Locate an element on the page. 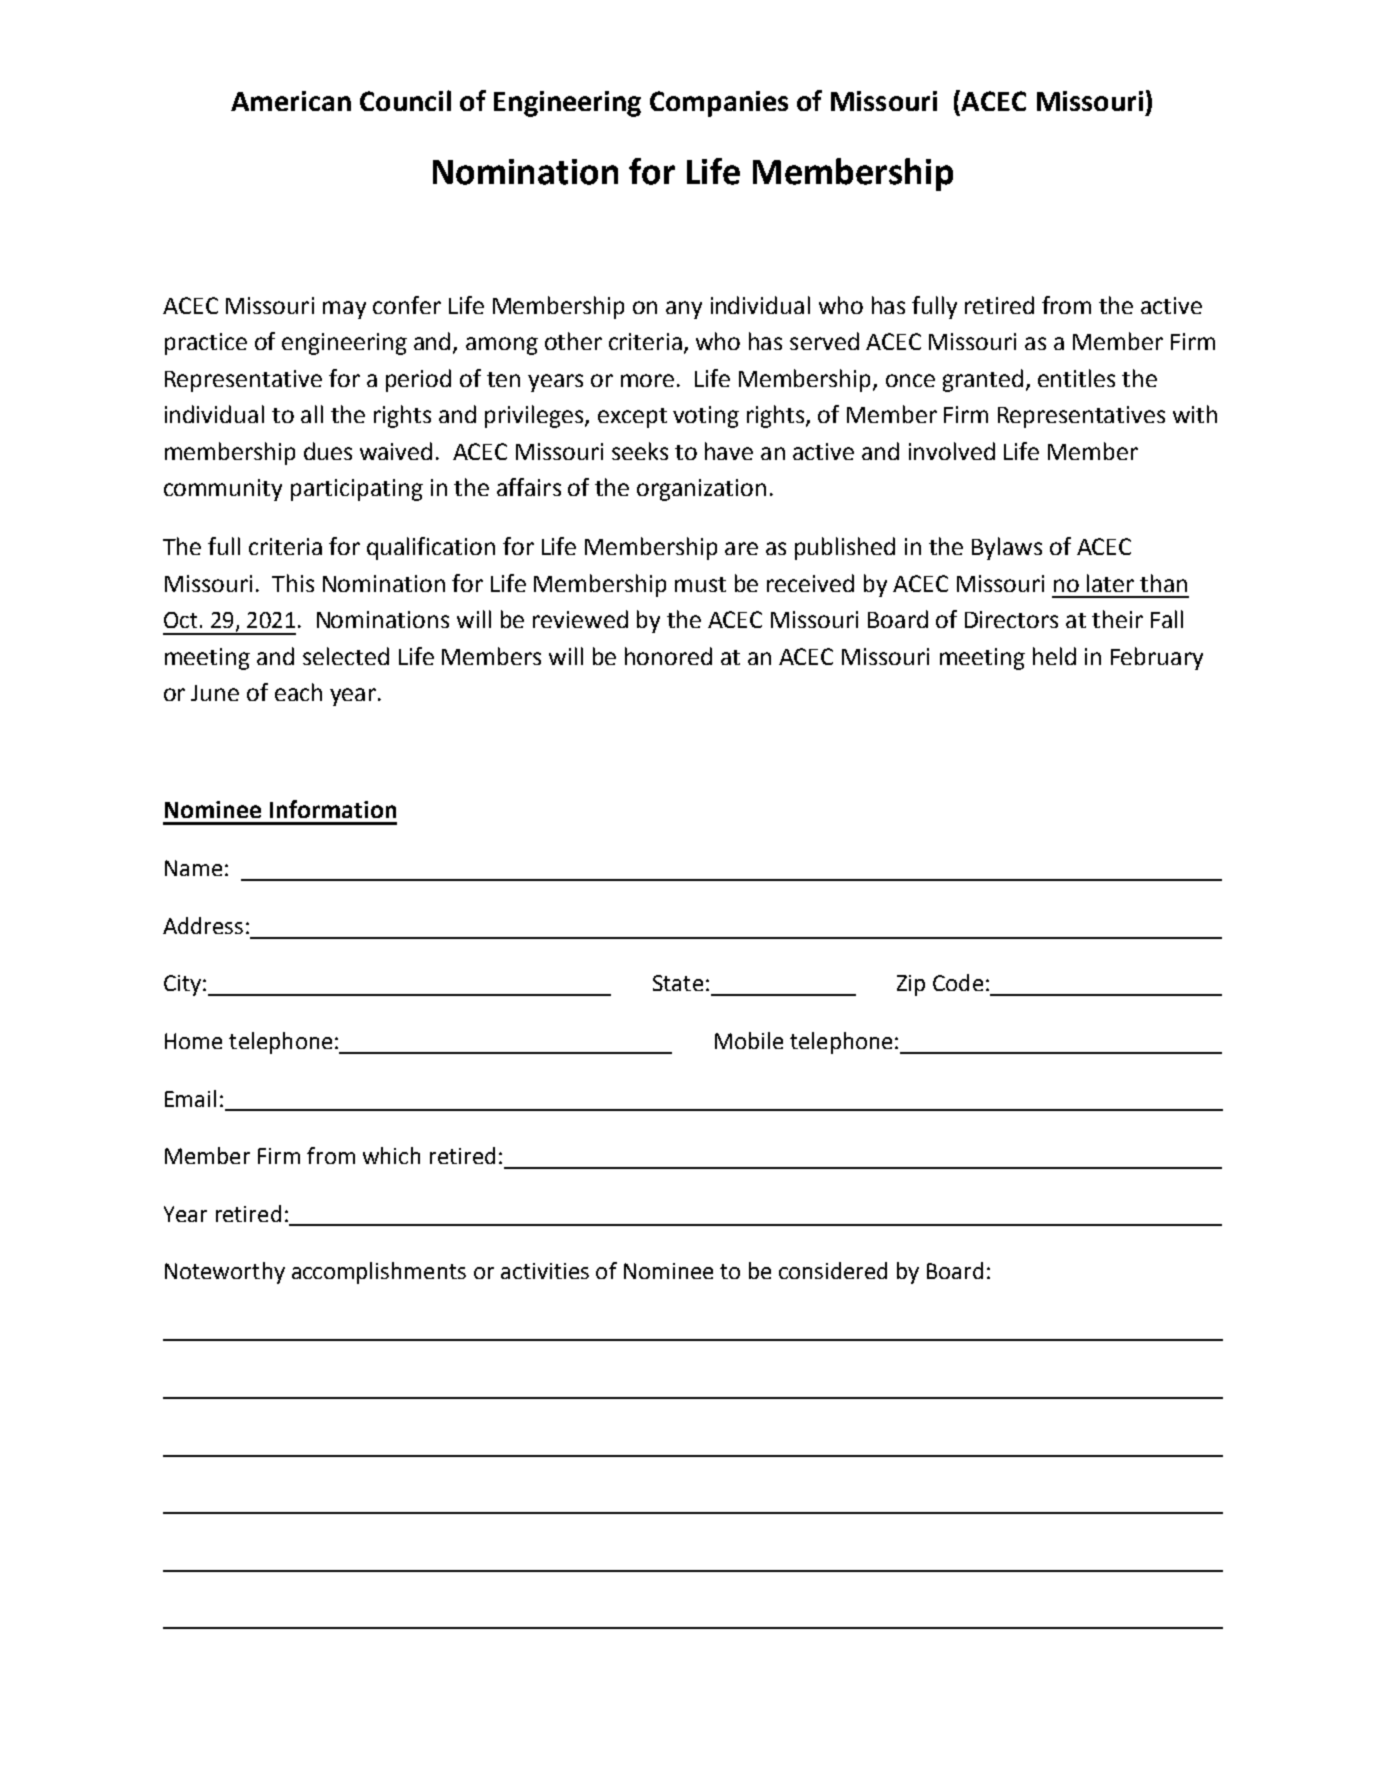 The image size is (1385, 1792). American is located at coordinates (291, 101).
